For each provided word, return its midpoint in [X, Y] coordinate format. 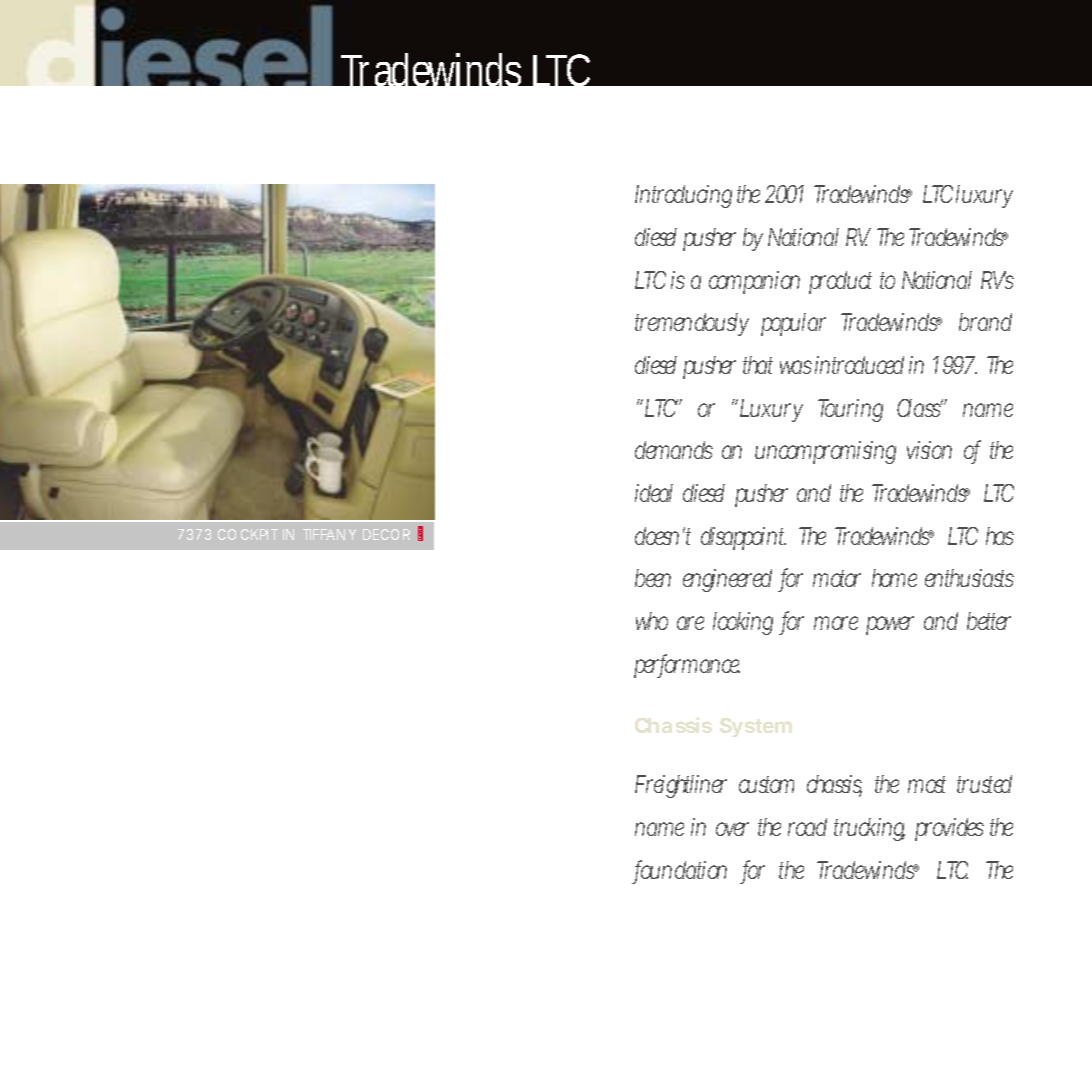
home [894, 578]
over [732, 829]
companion [754, 282]
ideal [654, 493]
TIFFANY [329, 534]
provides [949, 829]
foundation [681, 871]
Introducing [683, 196]
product [840, 282]
